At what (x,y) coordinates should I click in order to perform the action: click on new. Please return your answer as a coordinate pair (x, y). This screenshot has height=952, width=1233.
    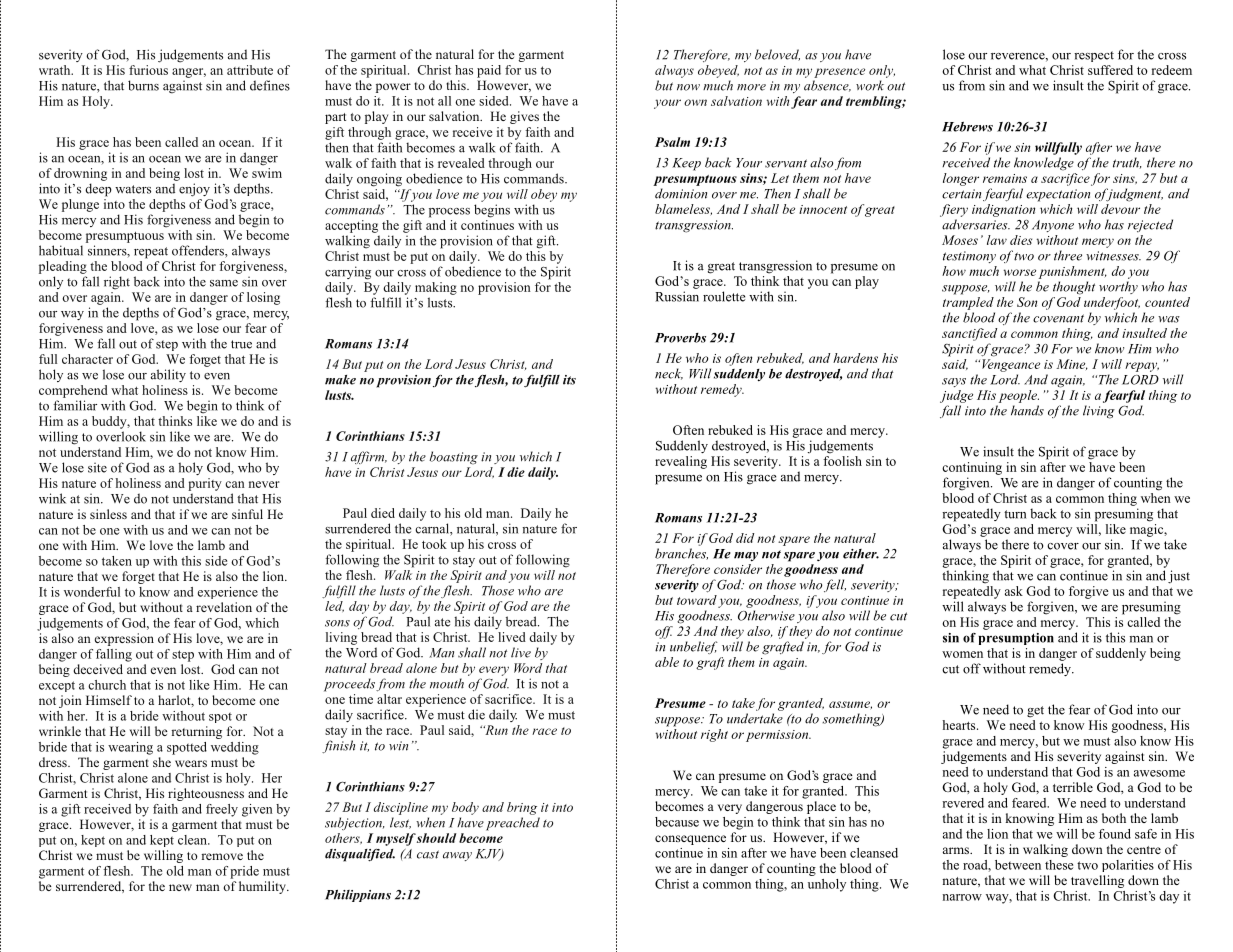
    Looking at the image, I should click on (180, 887).
